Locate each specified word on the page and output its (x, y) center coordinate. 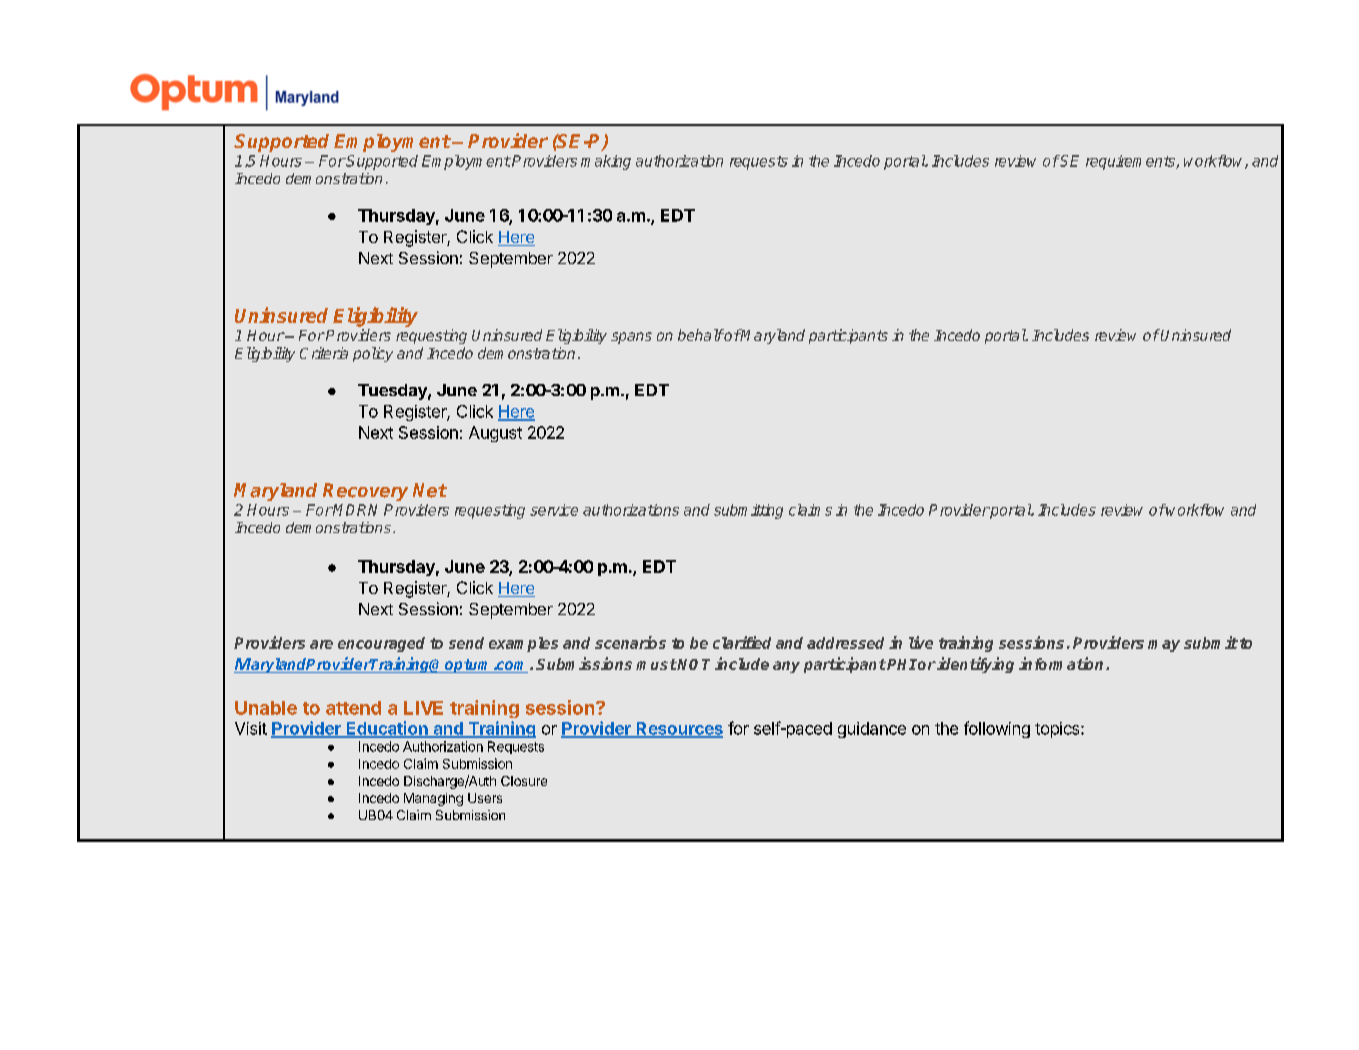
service (554, 510)
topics (1058, 730)
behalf (701, 335)
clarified (742, 642)
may (1164, 646)
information (1061, 663)
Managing (433, 799)
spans (631, 338)
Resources (678, 729)
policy (373, 354)
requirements (1131, 162)
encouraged (381, 644)
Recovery (365, 492)
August (495, 434)
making (606, 162)
